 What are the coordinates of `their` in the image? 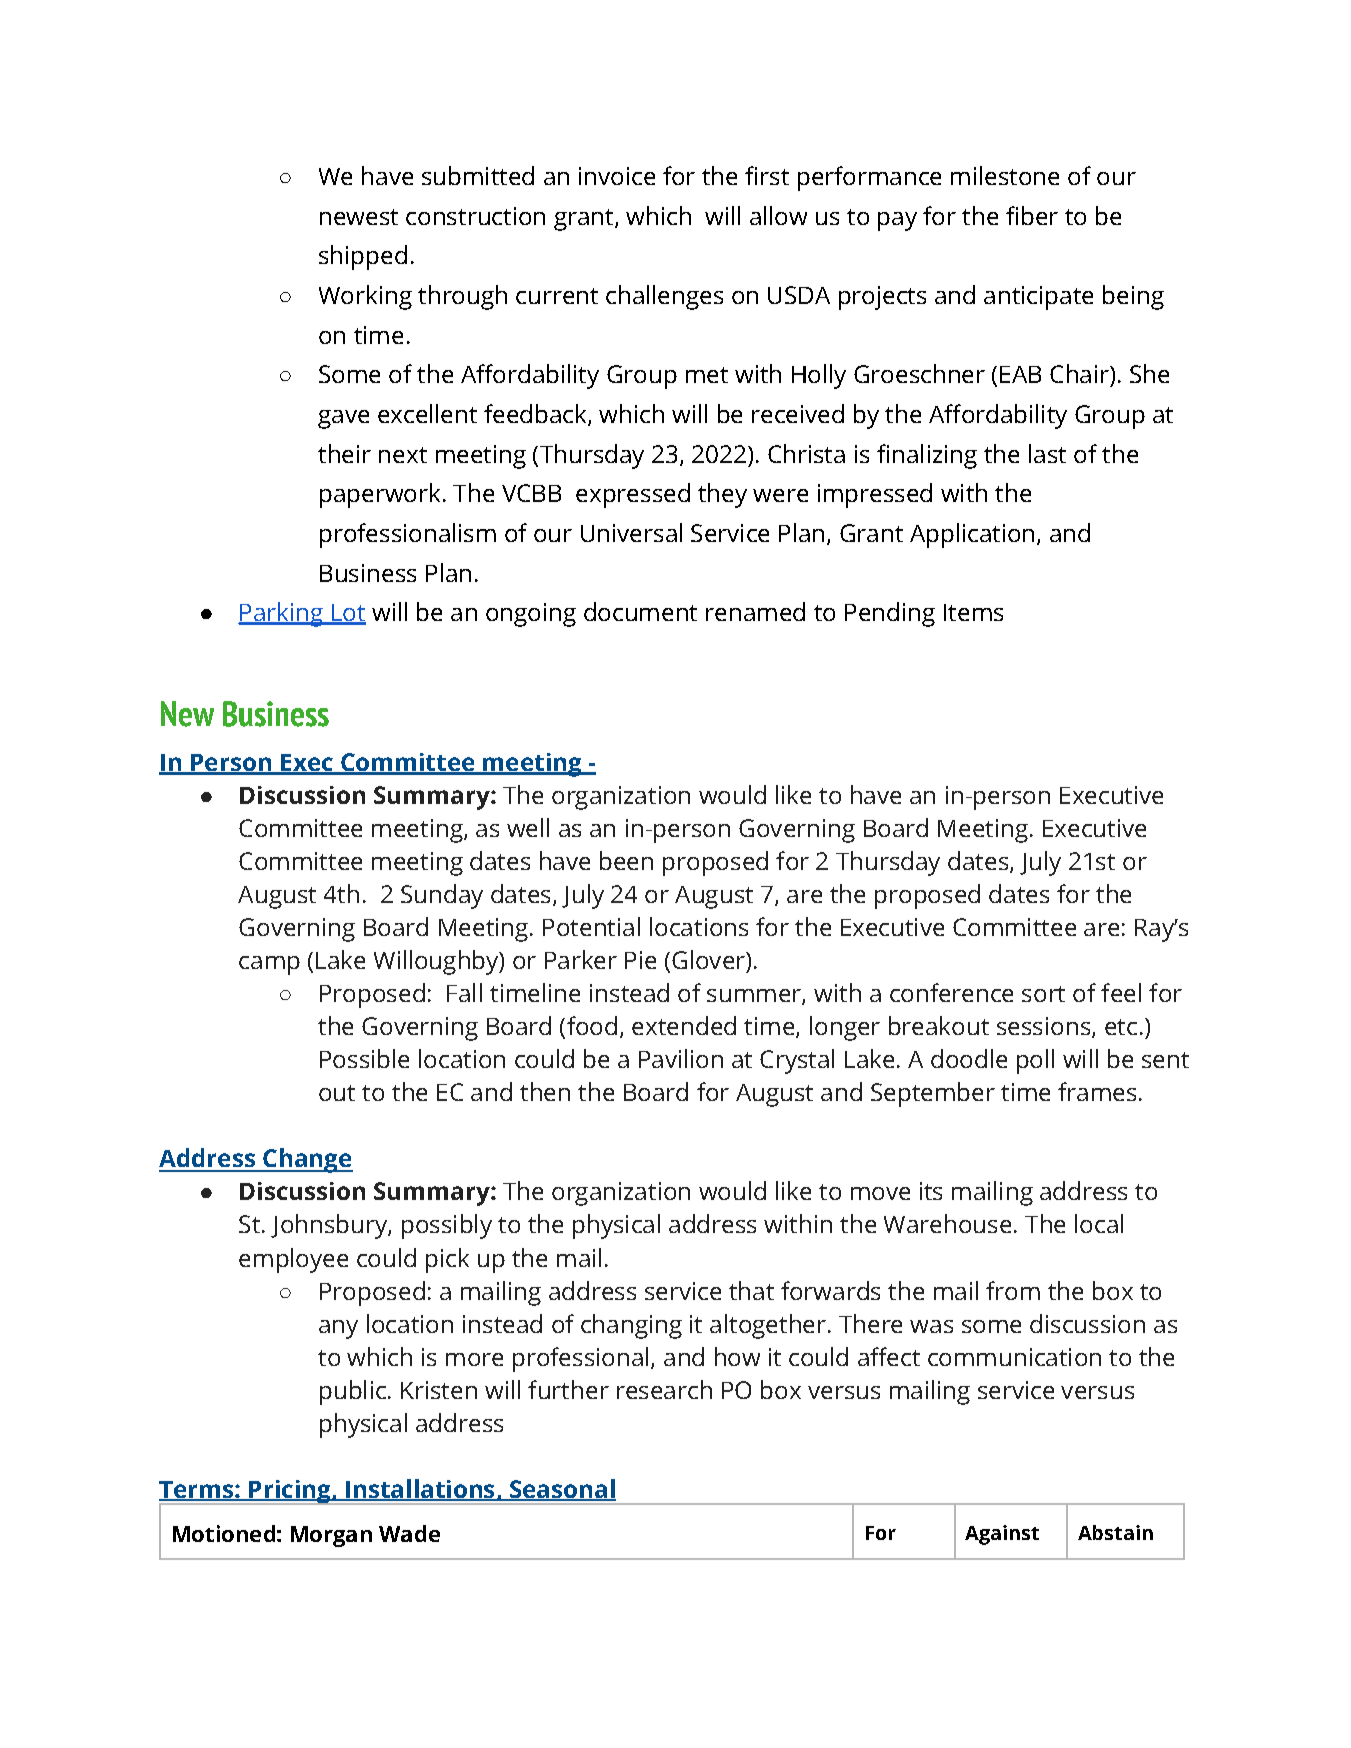 It's located at (344, 453).
